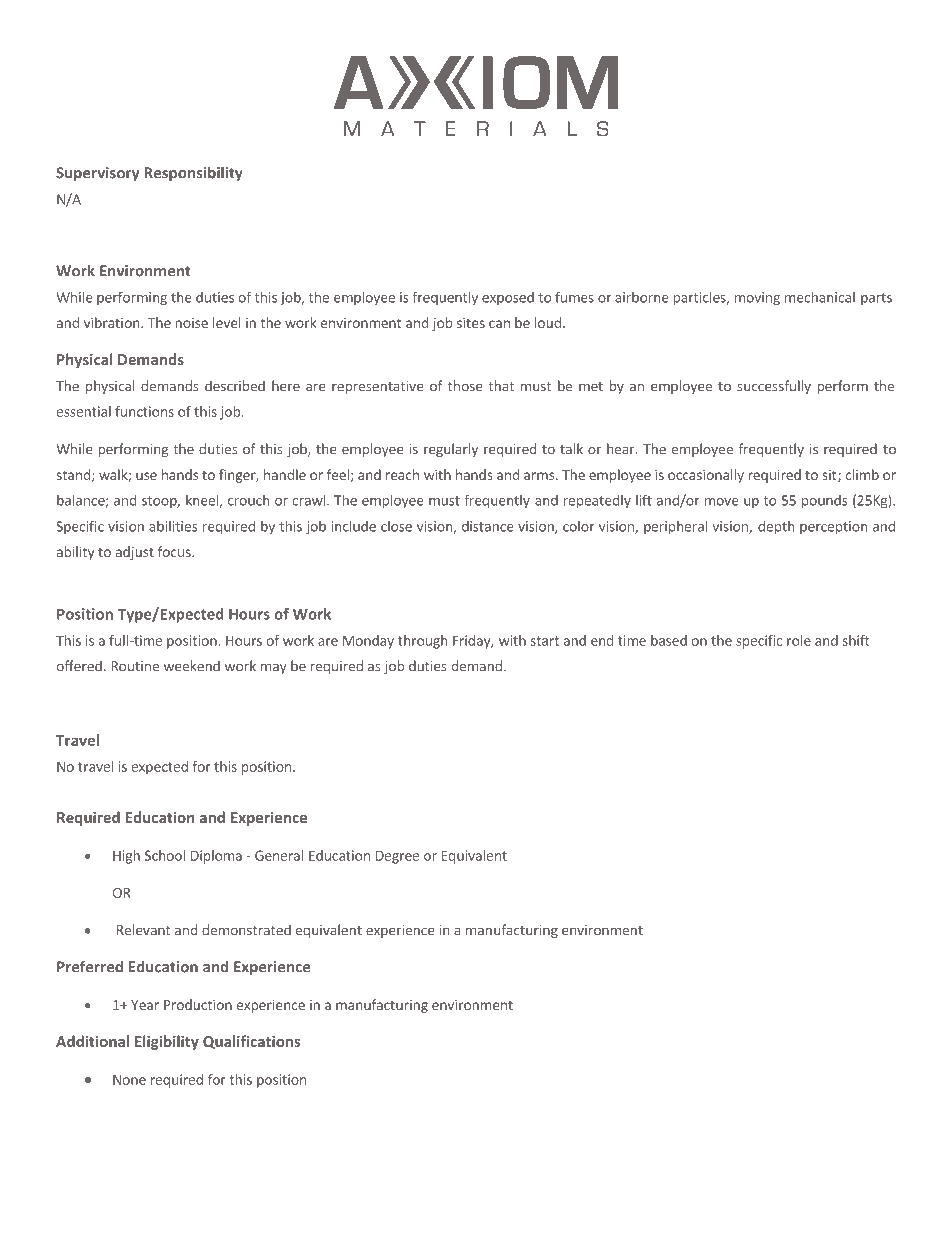  What do you see at coordinates (397, 857) in the screenshot?
I see `Degree` at bounding box center [397, 857].
